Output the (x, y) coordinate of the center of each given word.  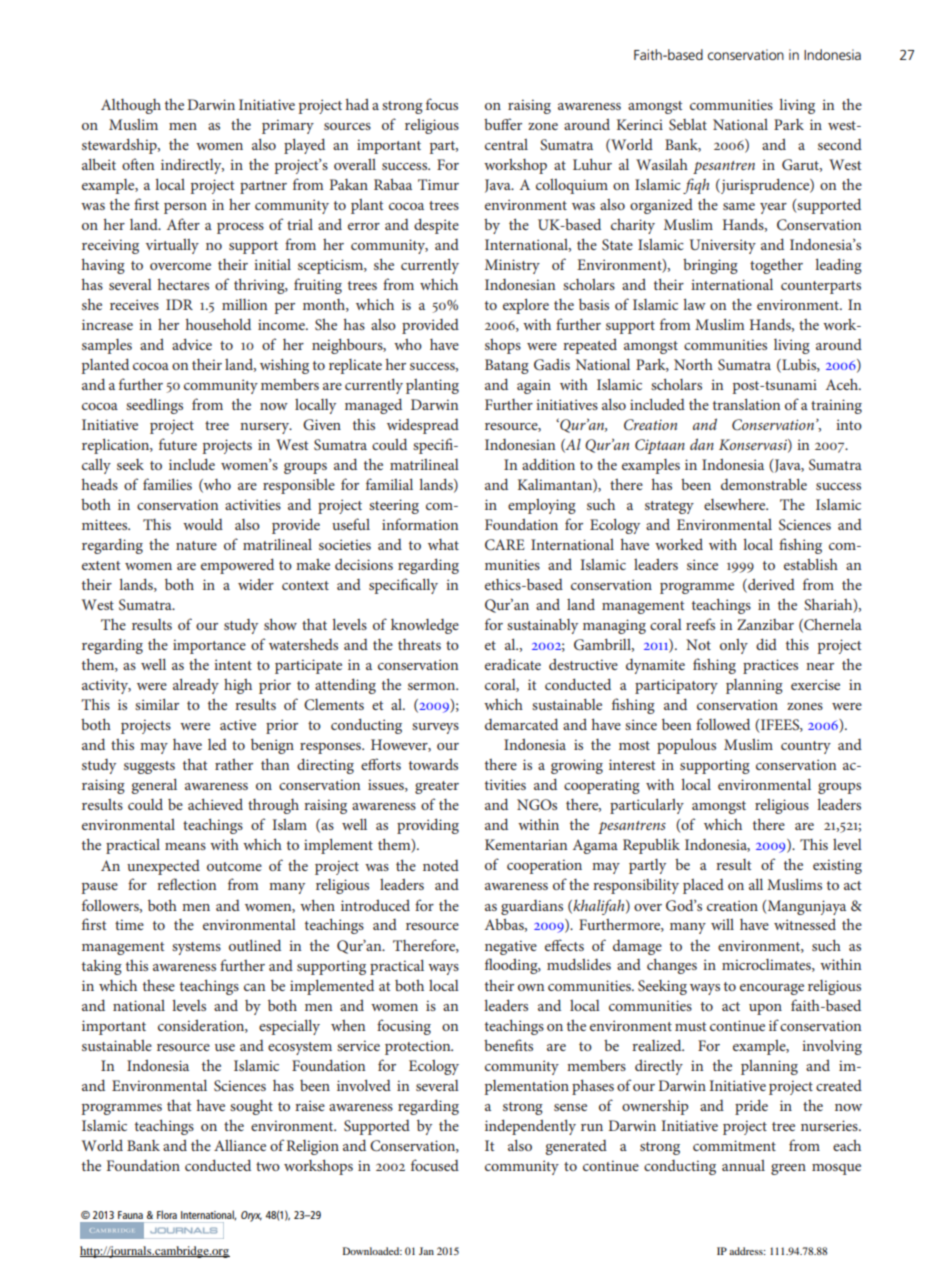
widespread (423, 426)
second (840, 144)
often (138, 164)
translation (746, 404)
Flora (167, 1214)
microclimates (767, 965)
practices (770, 666)
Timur (438, 184)
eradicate (513, 664)
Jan (426, 1251)
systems (196, 948)
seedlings (154, 406)
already (196, 686)
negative (511, 947)
